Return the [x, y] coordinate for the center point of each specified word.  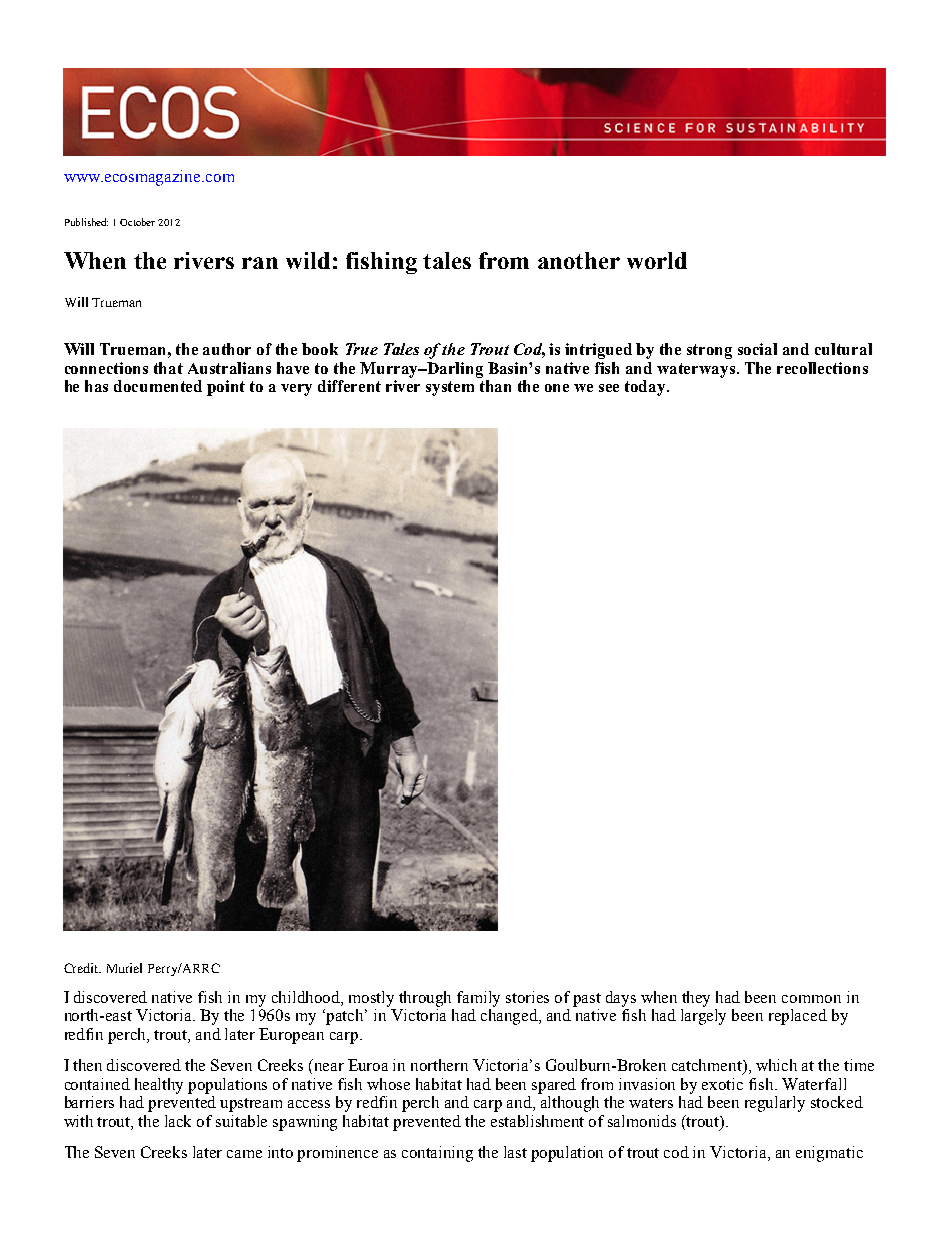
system [450, 388]
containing [437, 1154]
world [657, 260]
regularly [775, 1104]
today [646, 388]
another [579, 260]
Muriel [124, 968]
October [137, 222]
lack [178, 1121]
